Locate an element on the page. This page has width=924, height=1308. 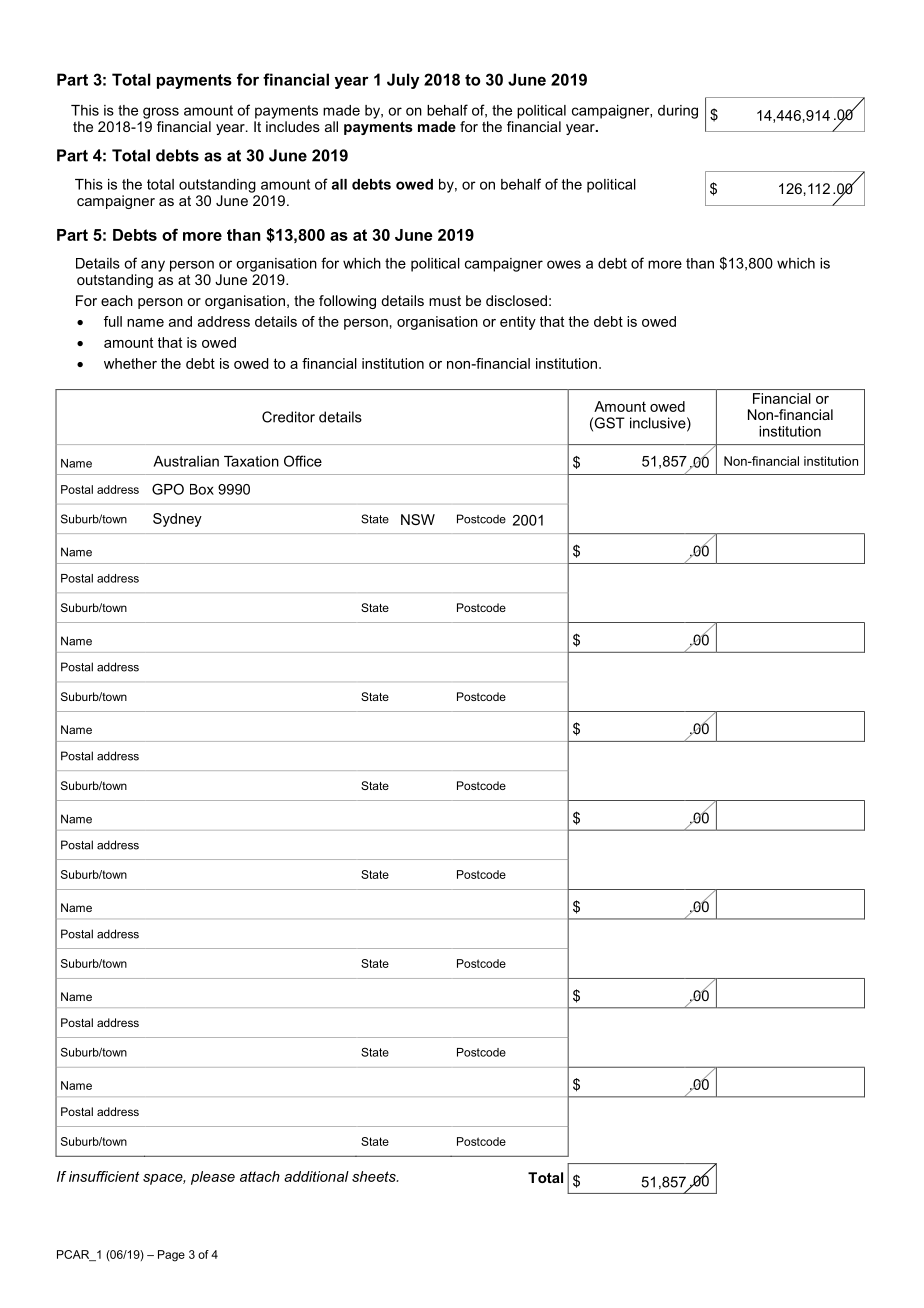
Sydney is located at coordinates (177, 520).
